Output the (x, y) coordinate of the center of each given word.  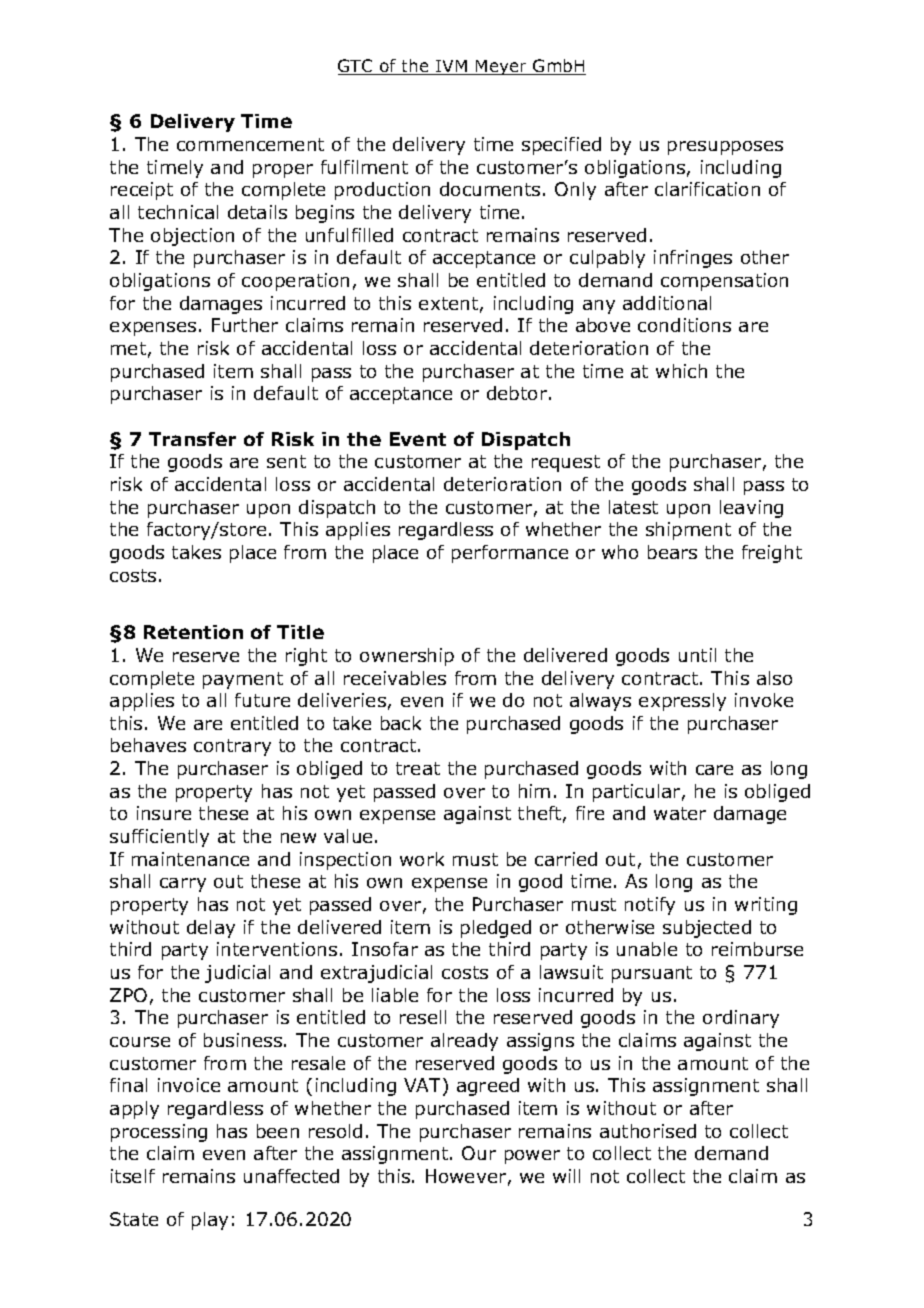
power (532, 1157)
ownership (407, 657)
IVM (452, 67)
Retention (193, 632)
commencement (250, 144)
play (210, 1221)
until (697, 655)
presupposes (725, 148)
